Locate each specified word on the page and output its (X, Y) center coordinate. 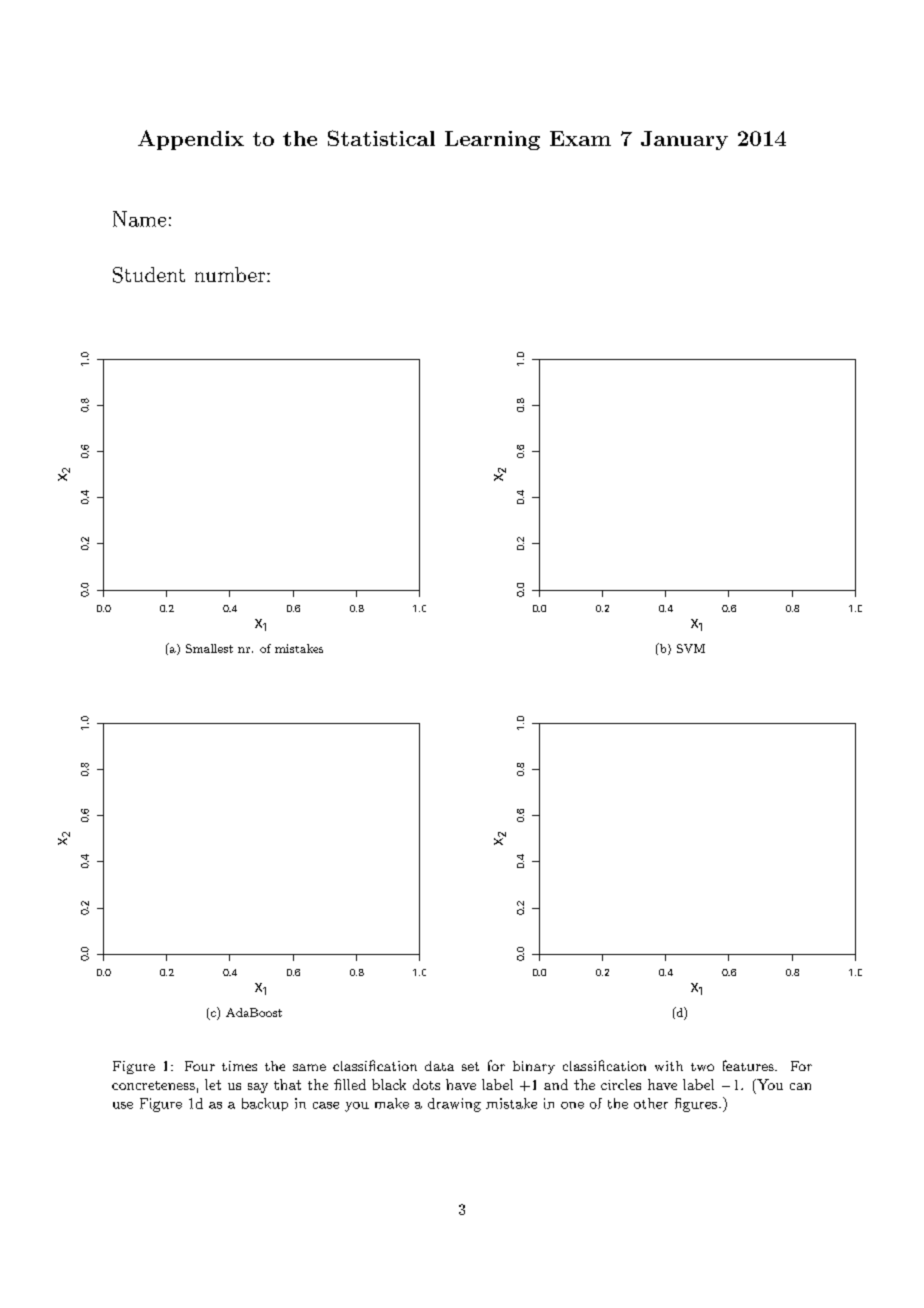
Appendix (191, 140)
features (748, 1065)
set (470, 1066)
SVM (691, 648)
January (684, 140)
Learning (492, 140)
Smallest (209, 648)
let (213, 1084)
